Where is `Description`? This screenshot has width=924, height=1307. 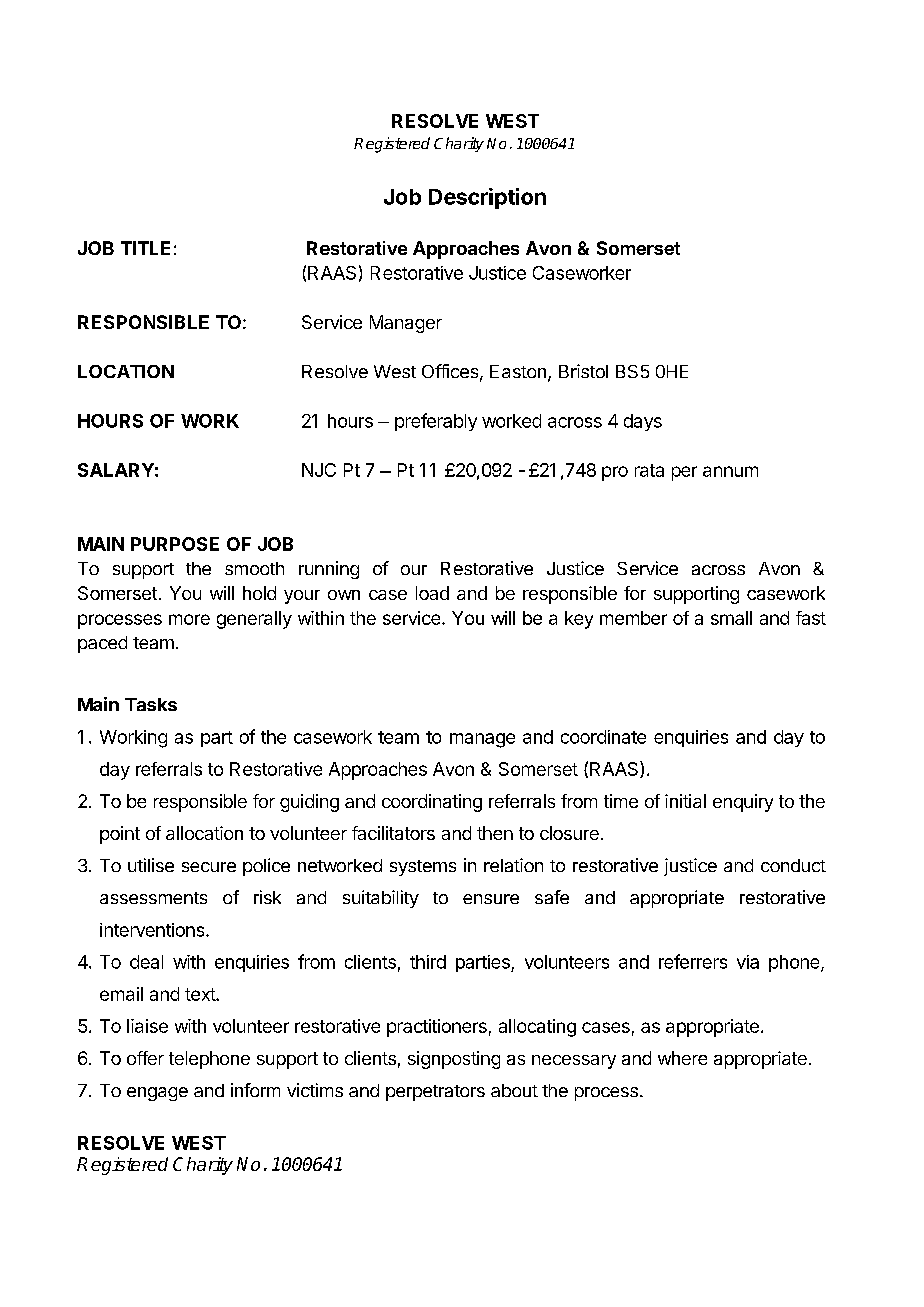 Description is located at coordinates (487, 198).
